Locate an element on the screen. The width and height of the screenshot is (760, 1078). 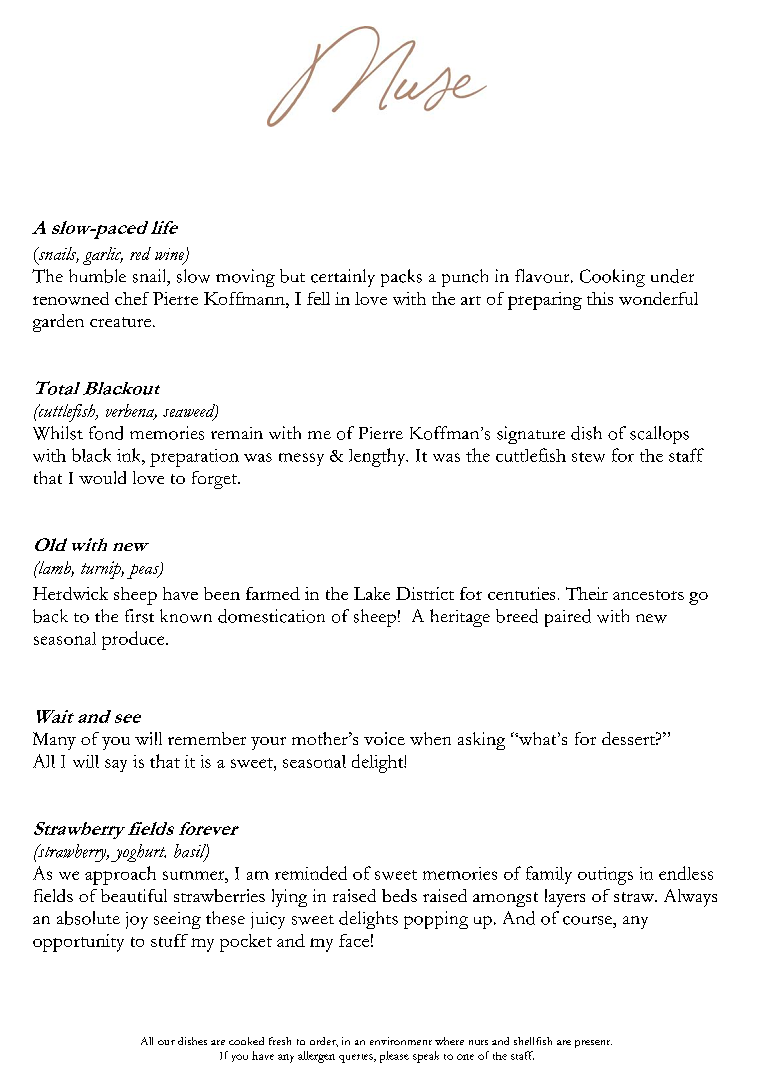
Cooking is located at coordinates (612, 278).
